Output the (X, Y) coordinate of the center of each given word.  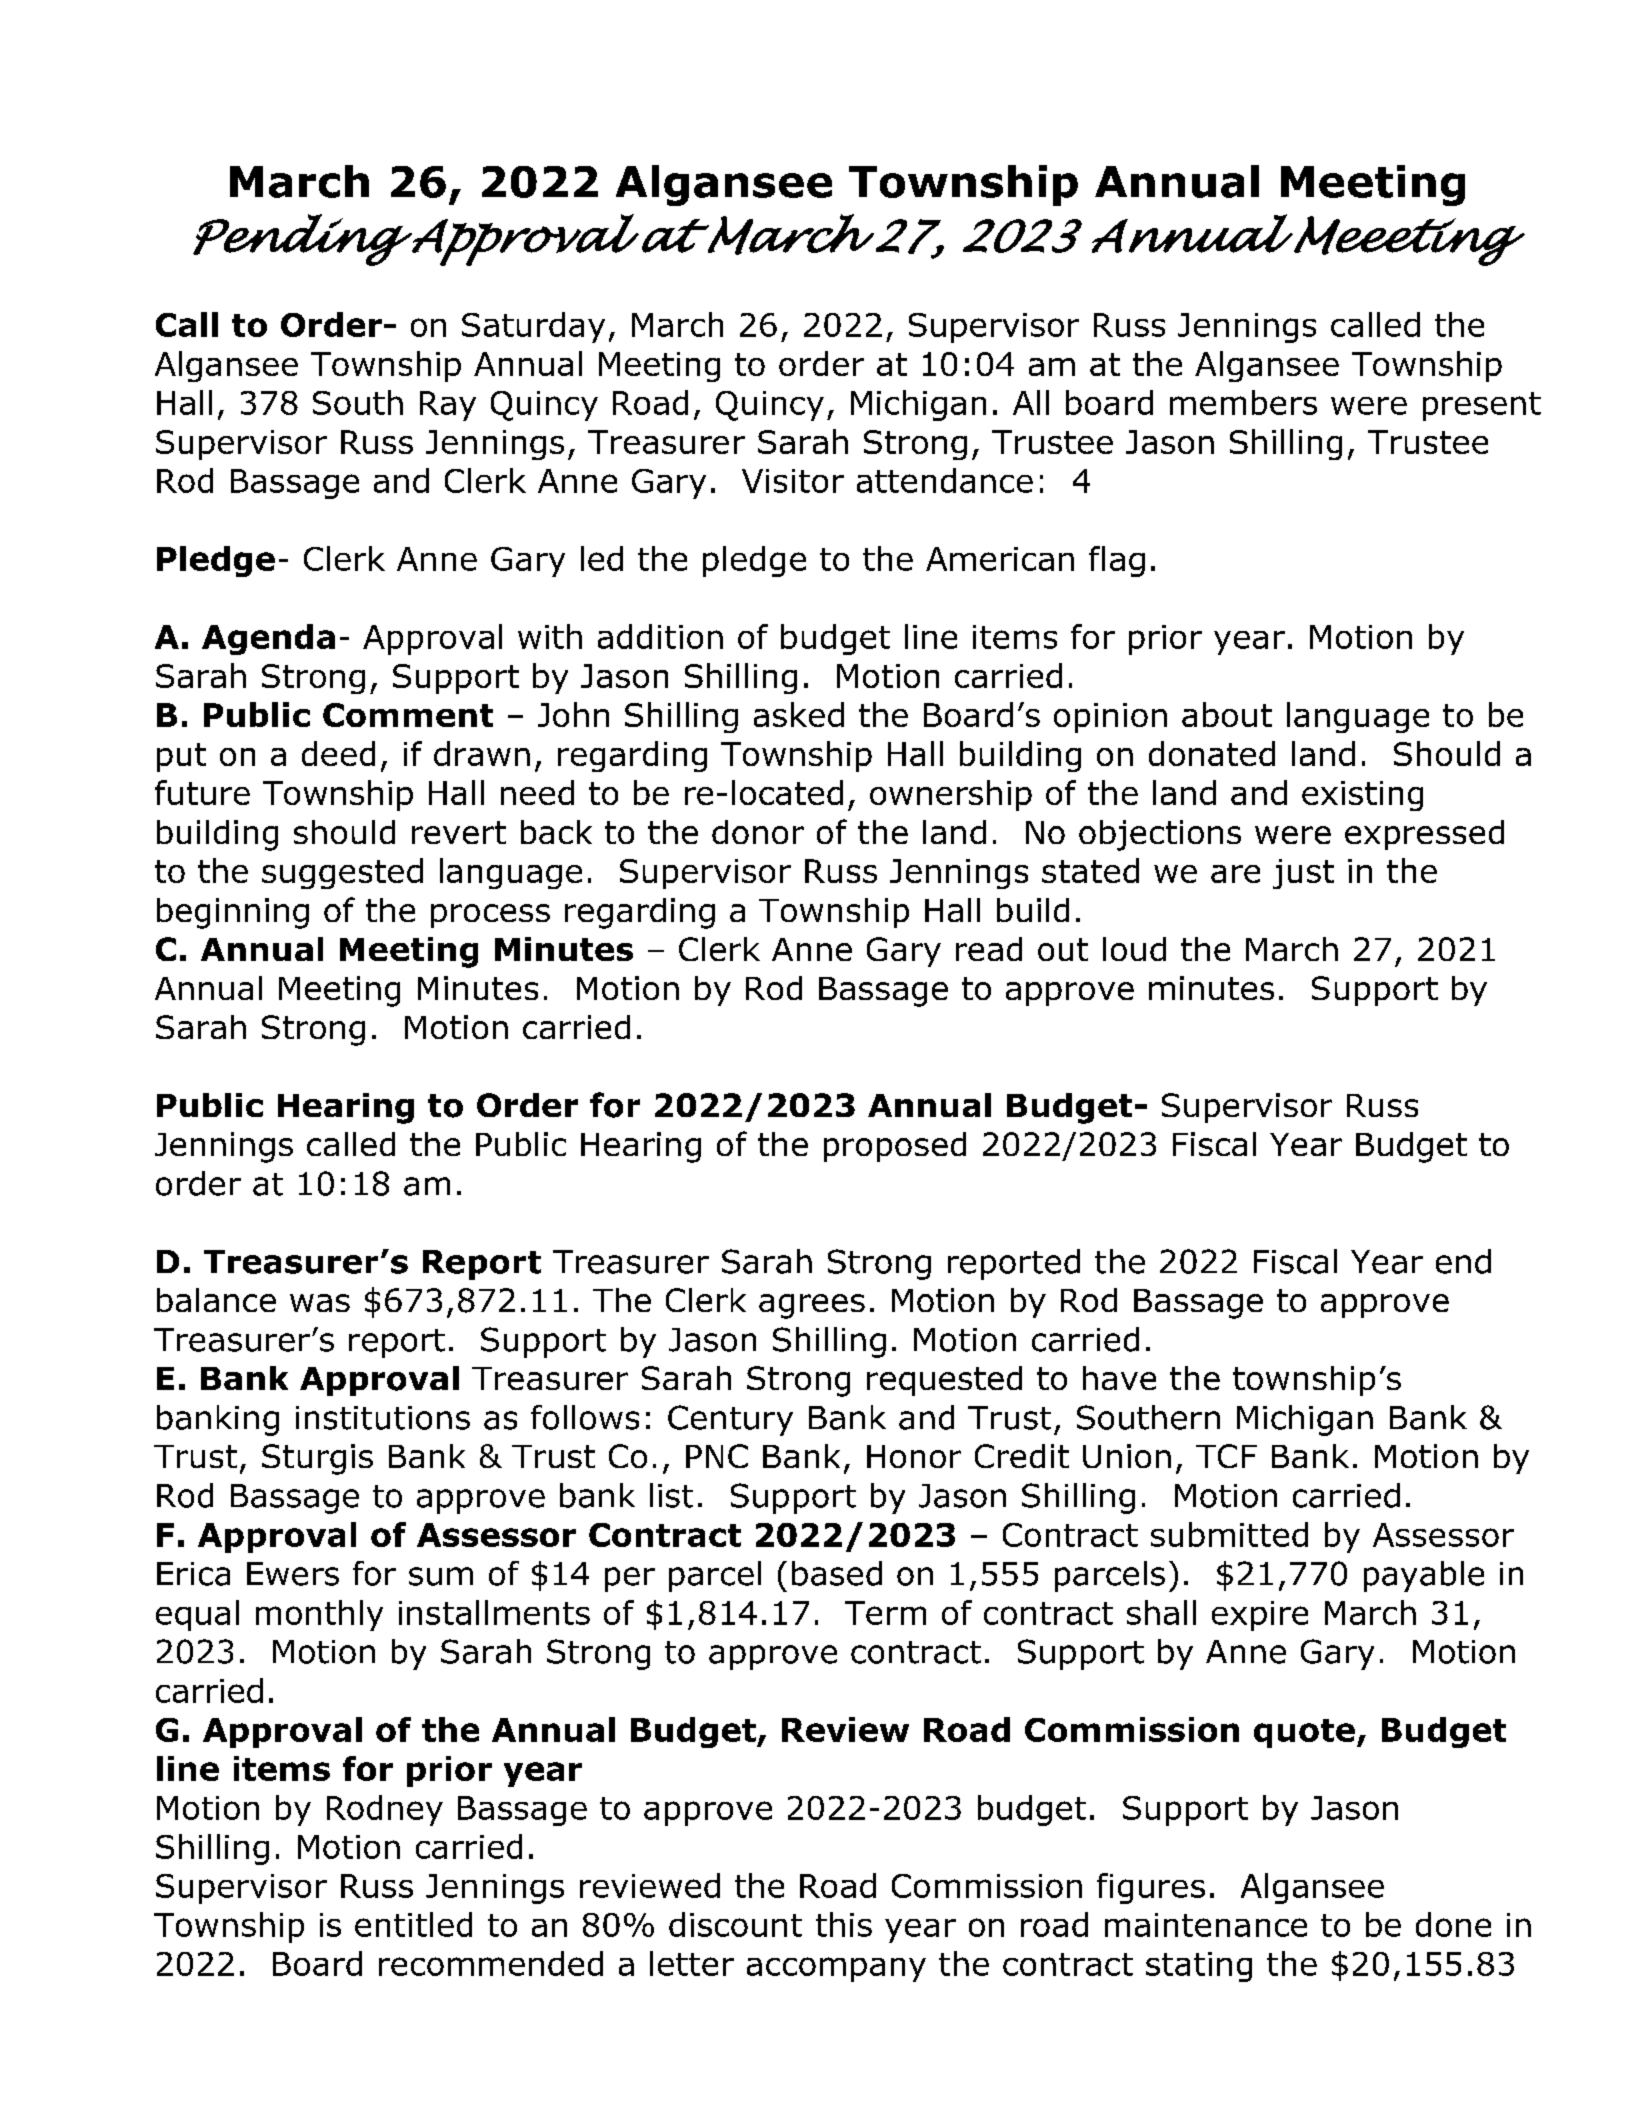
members (1243, 402)
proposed (895, 1147)
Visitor (793, 481)
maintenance (1206, 1925)
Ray (448, 406)
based (837, 1573)
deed (338, 753)
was (320, 1303)
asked (799, 714)
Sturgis (317, 1459)
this (844, 1924)
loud (1134, 949)
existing (1362, 796)
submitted (1229, 1534)
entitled (413, 1924)
